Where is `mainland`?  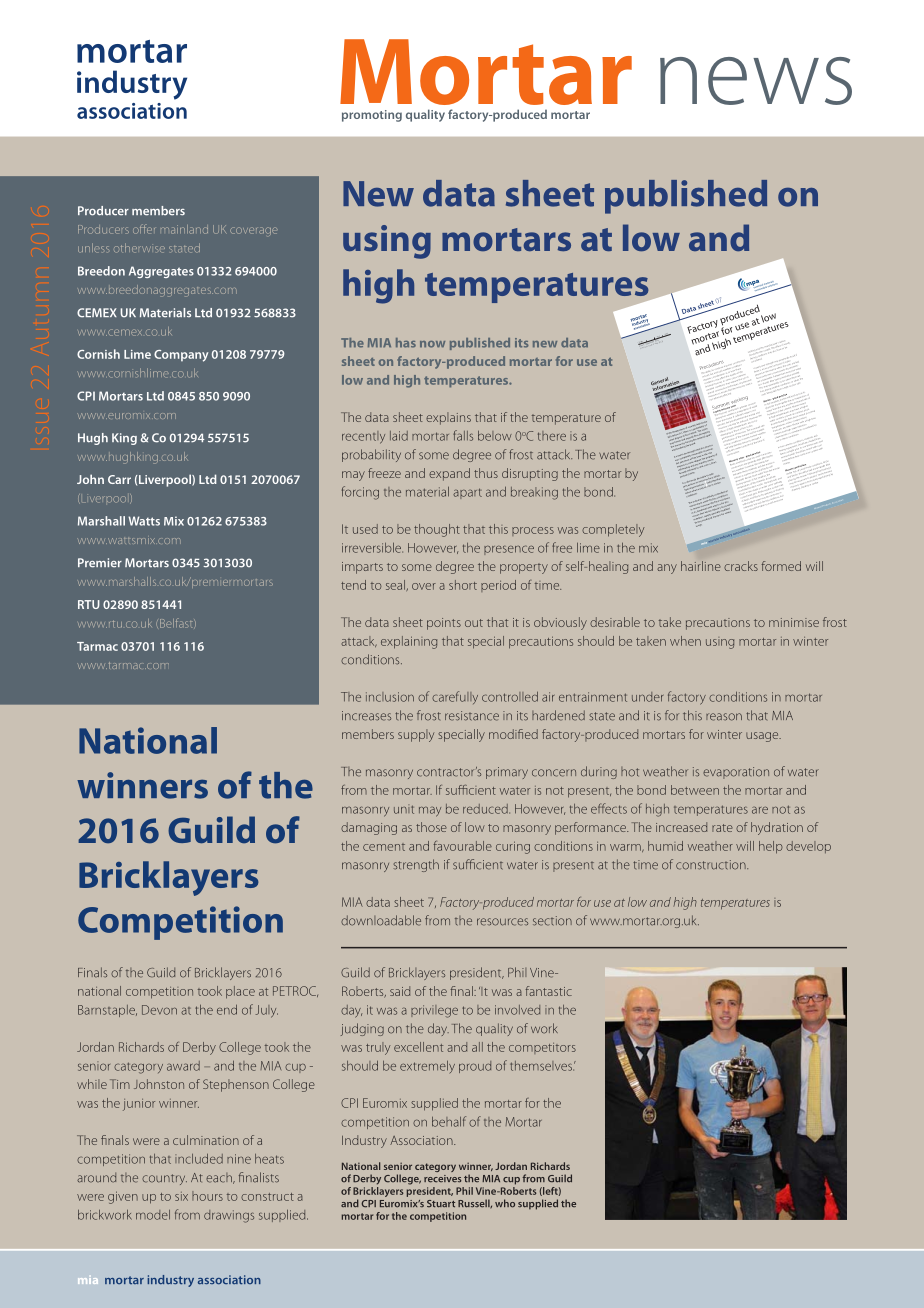 mainland is located at coordinates (184, 229).
